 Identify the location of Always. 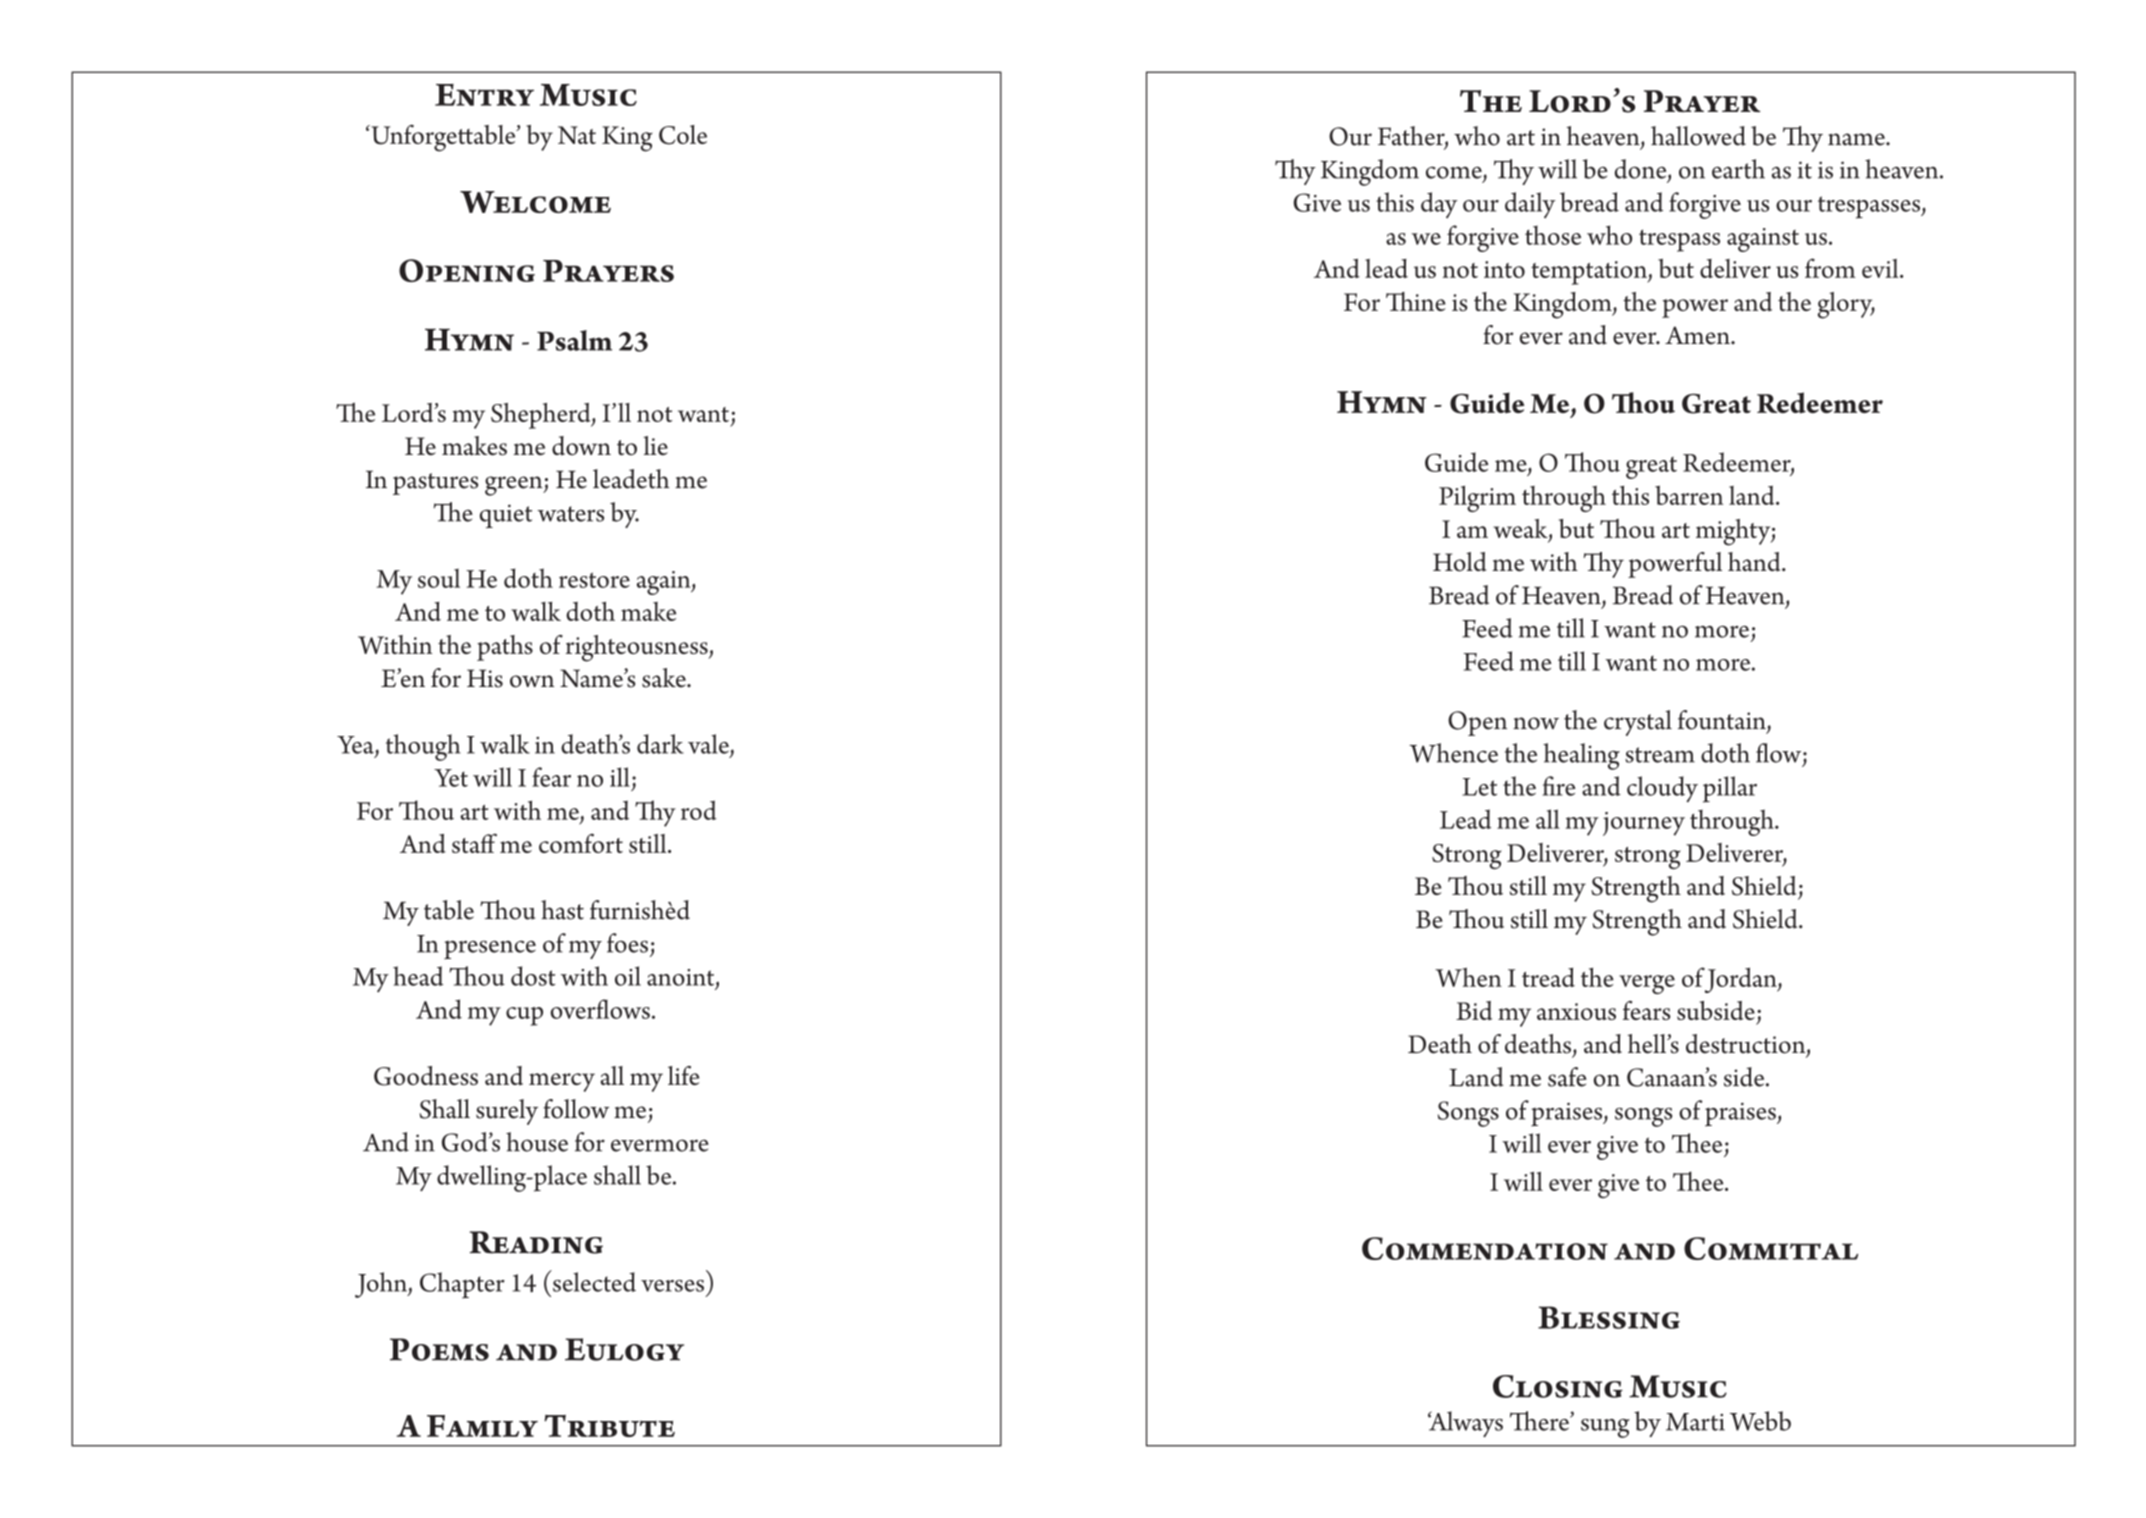
(1465, 1424).
